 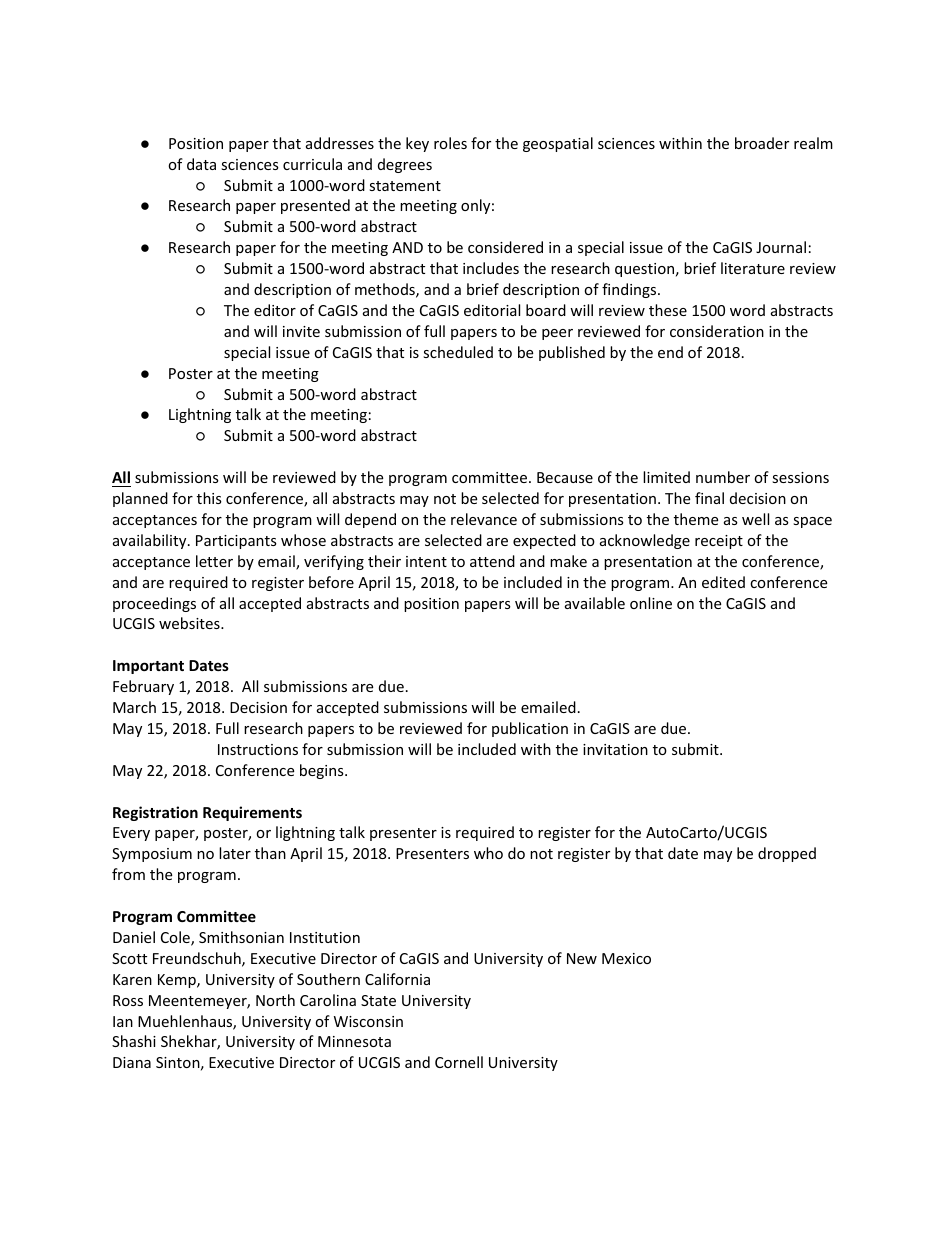 I want to click on edited, so click(x=723, y=582).
